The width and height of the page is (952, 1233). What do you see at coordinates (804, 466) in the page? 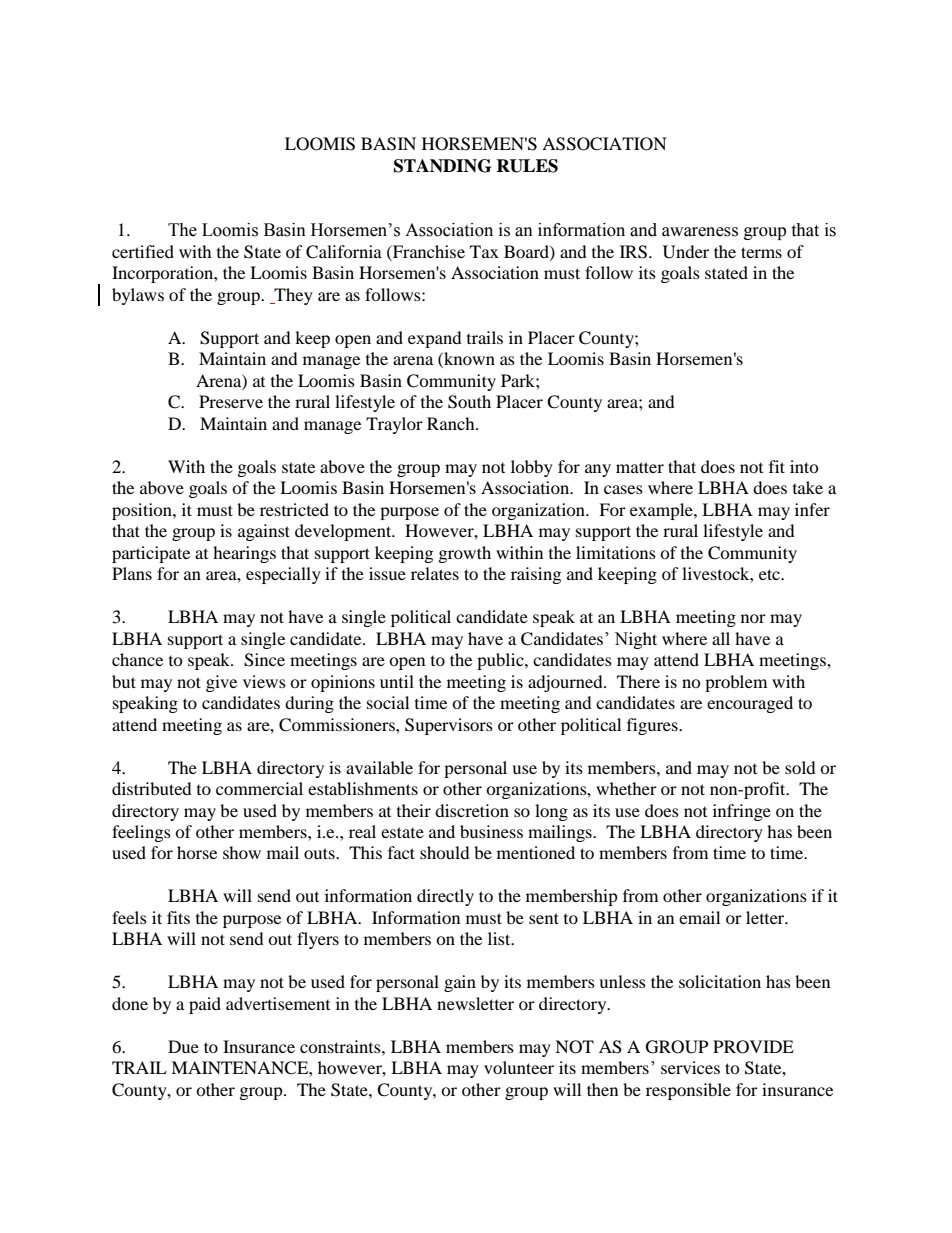
I see `into` at bounding box center [804, 466].
